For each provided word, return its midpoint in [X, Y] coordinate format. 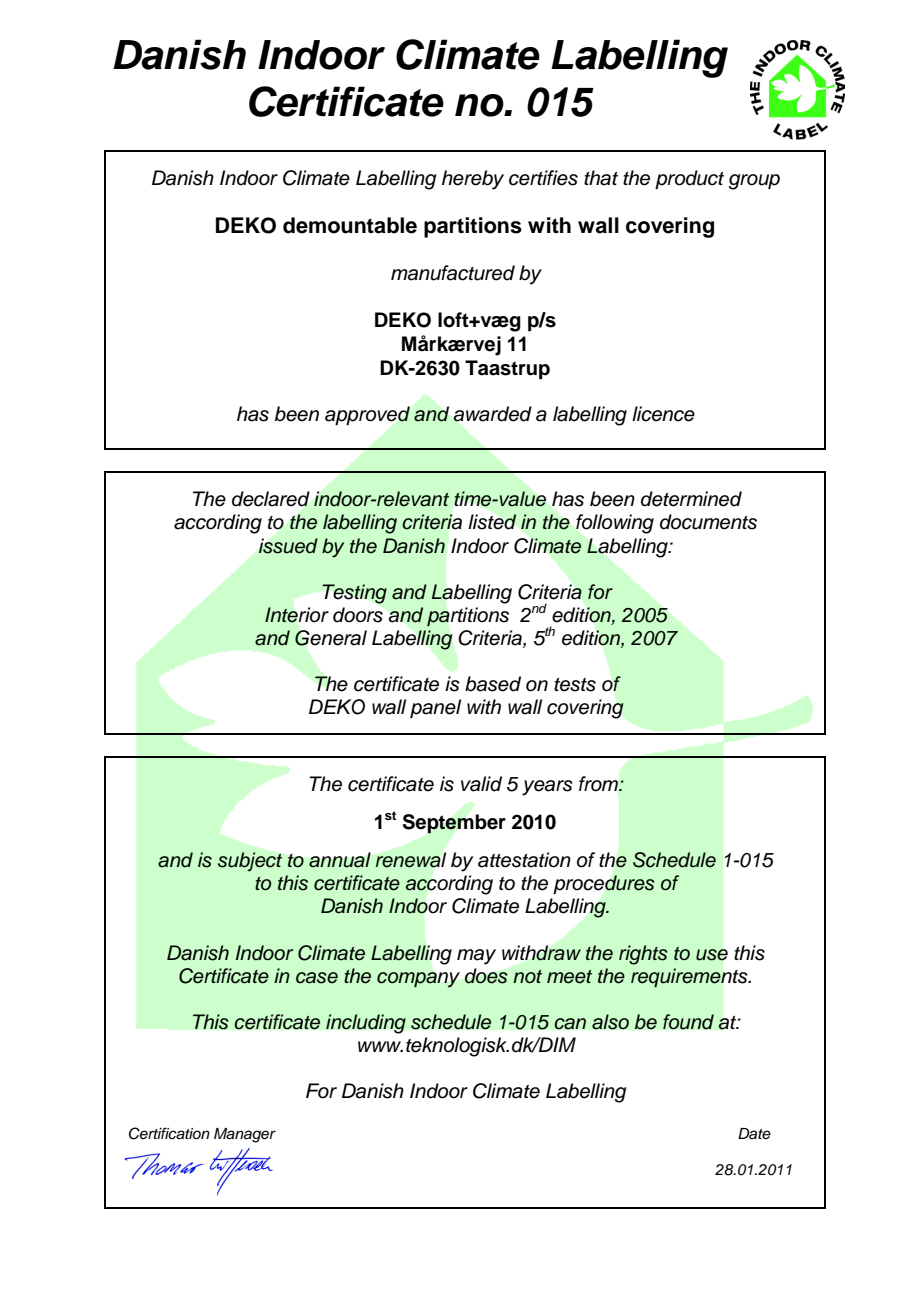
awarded [492, 414]
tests [575, 685]
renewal [411, 860]
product [689, 180]
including [366, 1024]
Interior [297, 615]
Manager [245, 1135]
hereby [473, 180]
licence [663, 414]
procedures [604, 884]
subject [250, 861]
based [493, 684]
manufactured [453, 273]
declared [271, 499]
